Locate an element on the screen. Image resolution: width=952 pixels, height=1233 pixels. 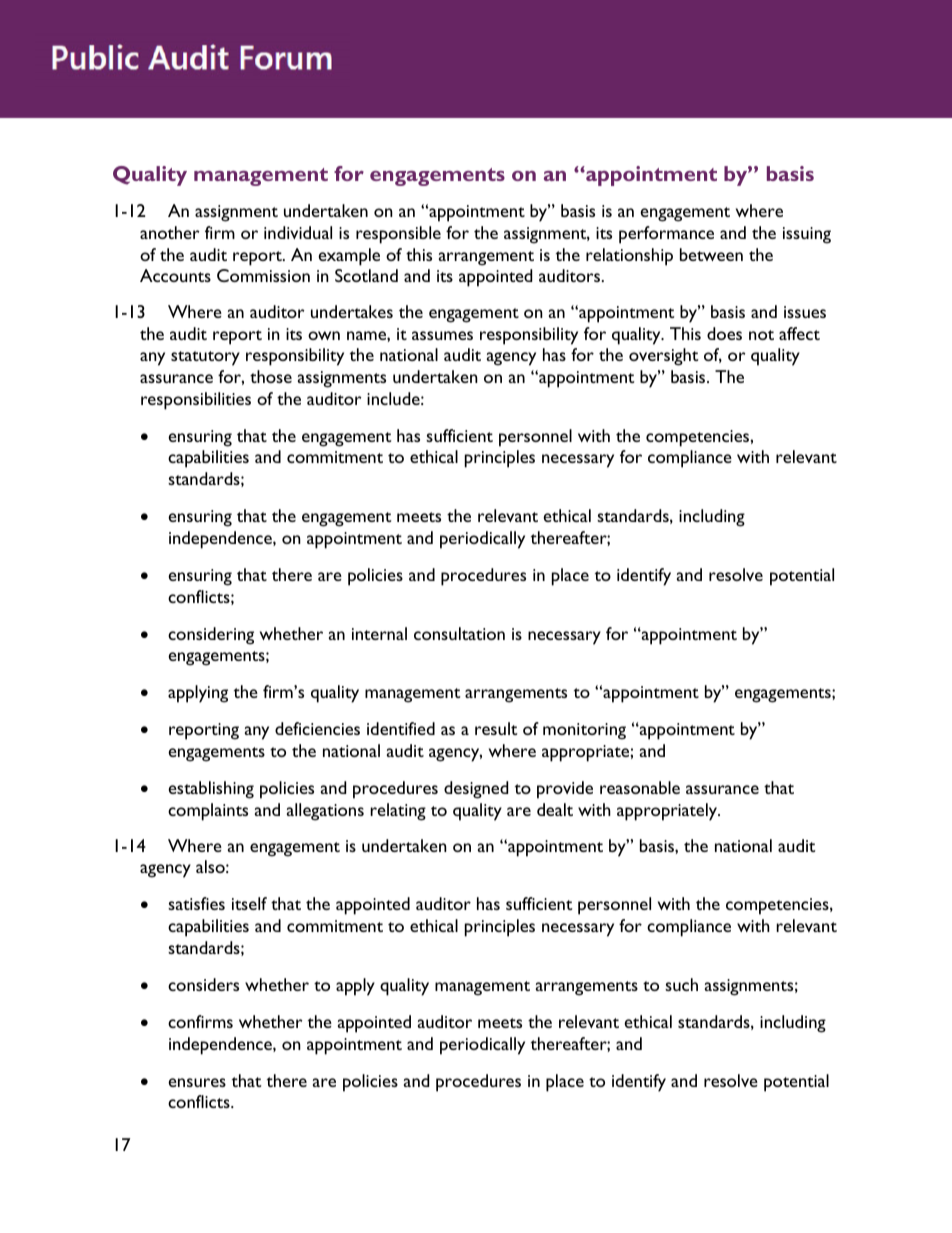
ensures is located at coordinates (197, 1082).
